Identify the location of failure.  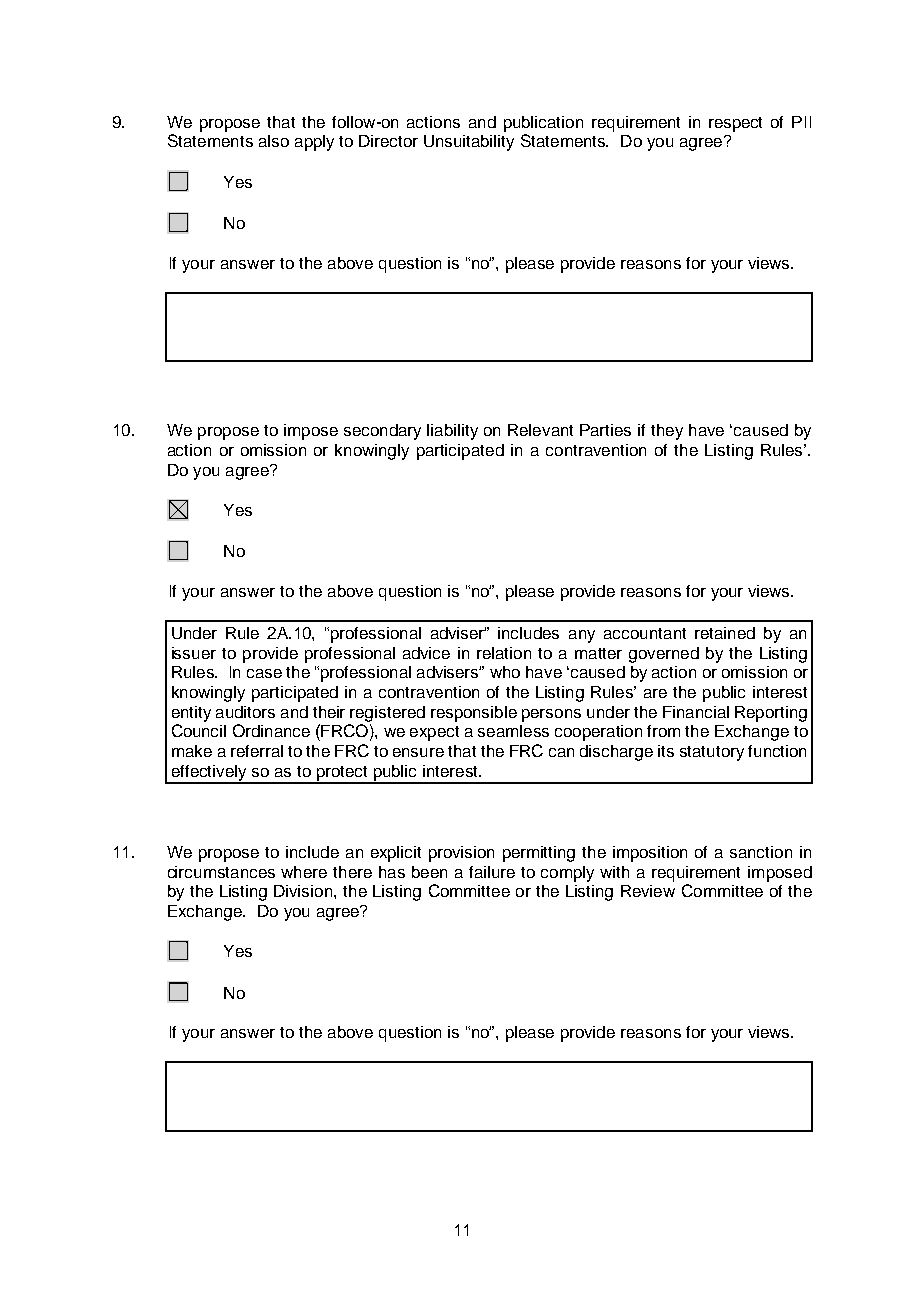
(492, 872).
